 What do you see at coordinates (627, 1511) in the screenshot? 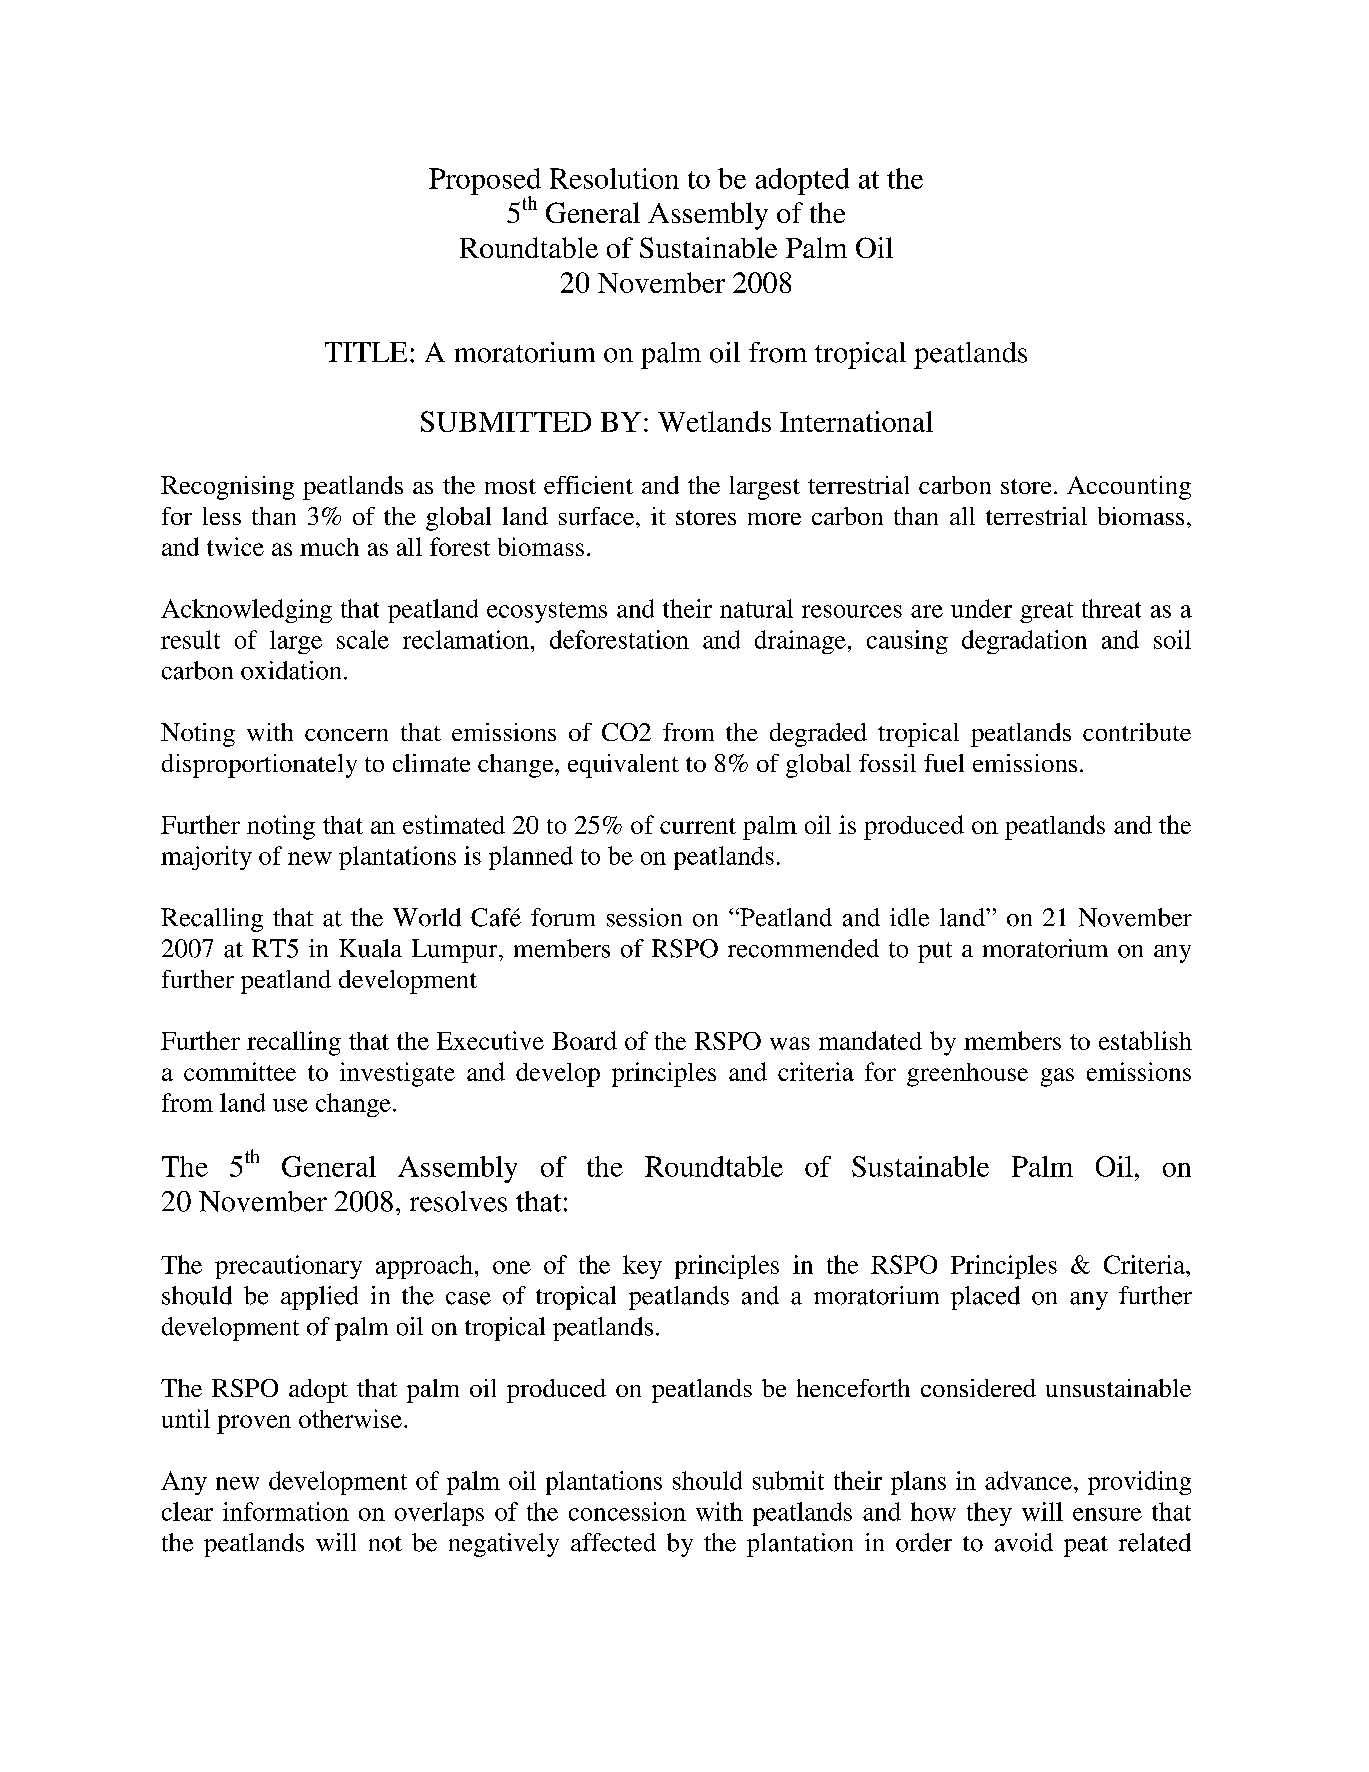
I see `concession` at bounding box center [627, 1511].
